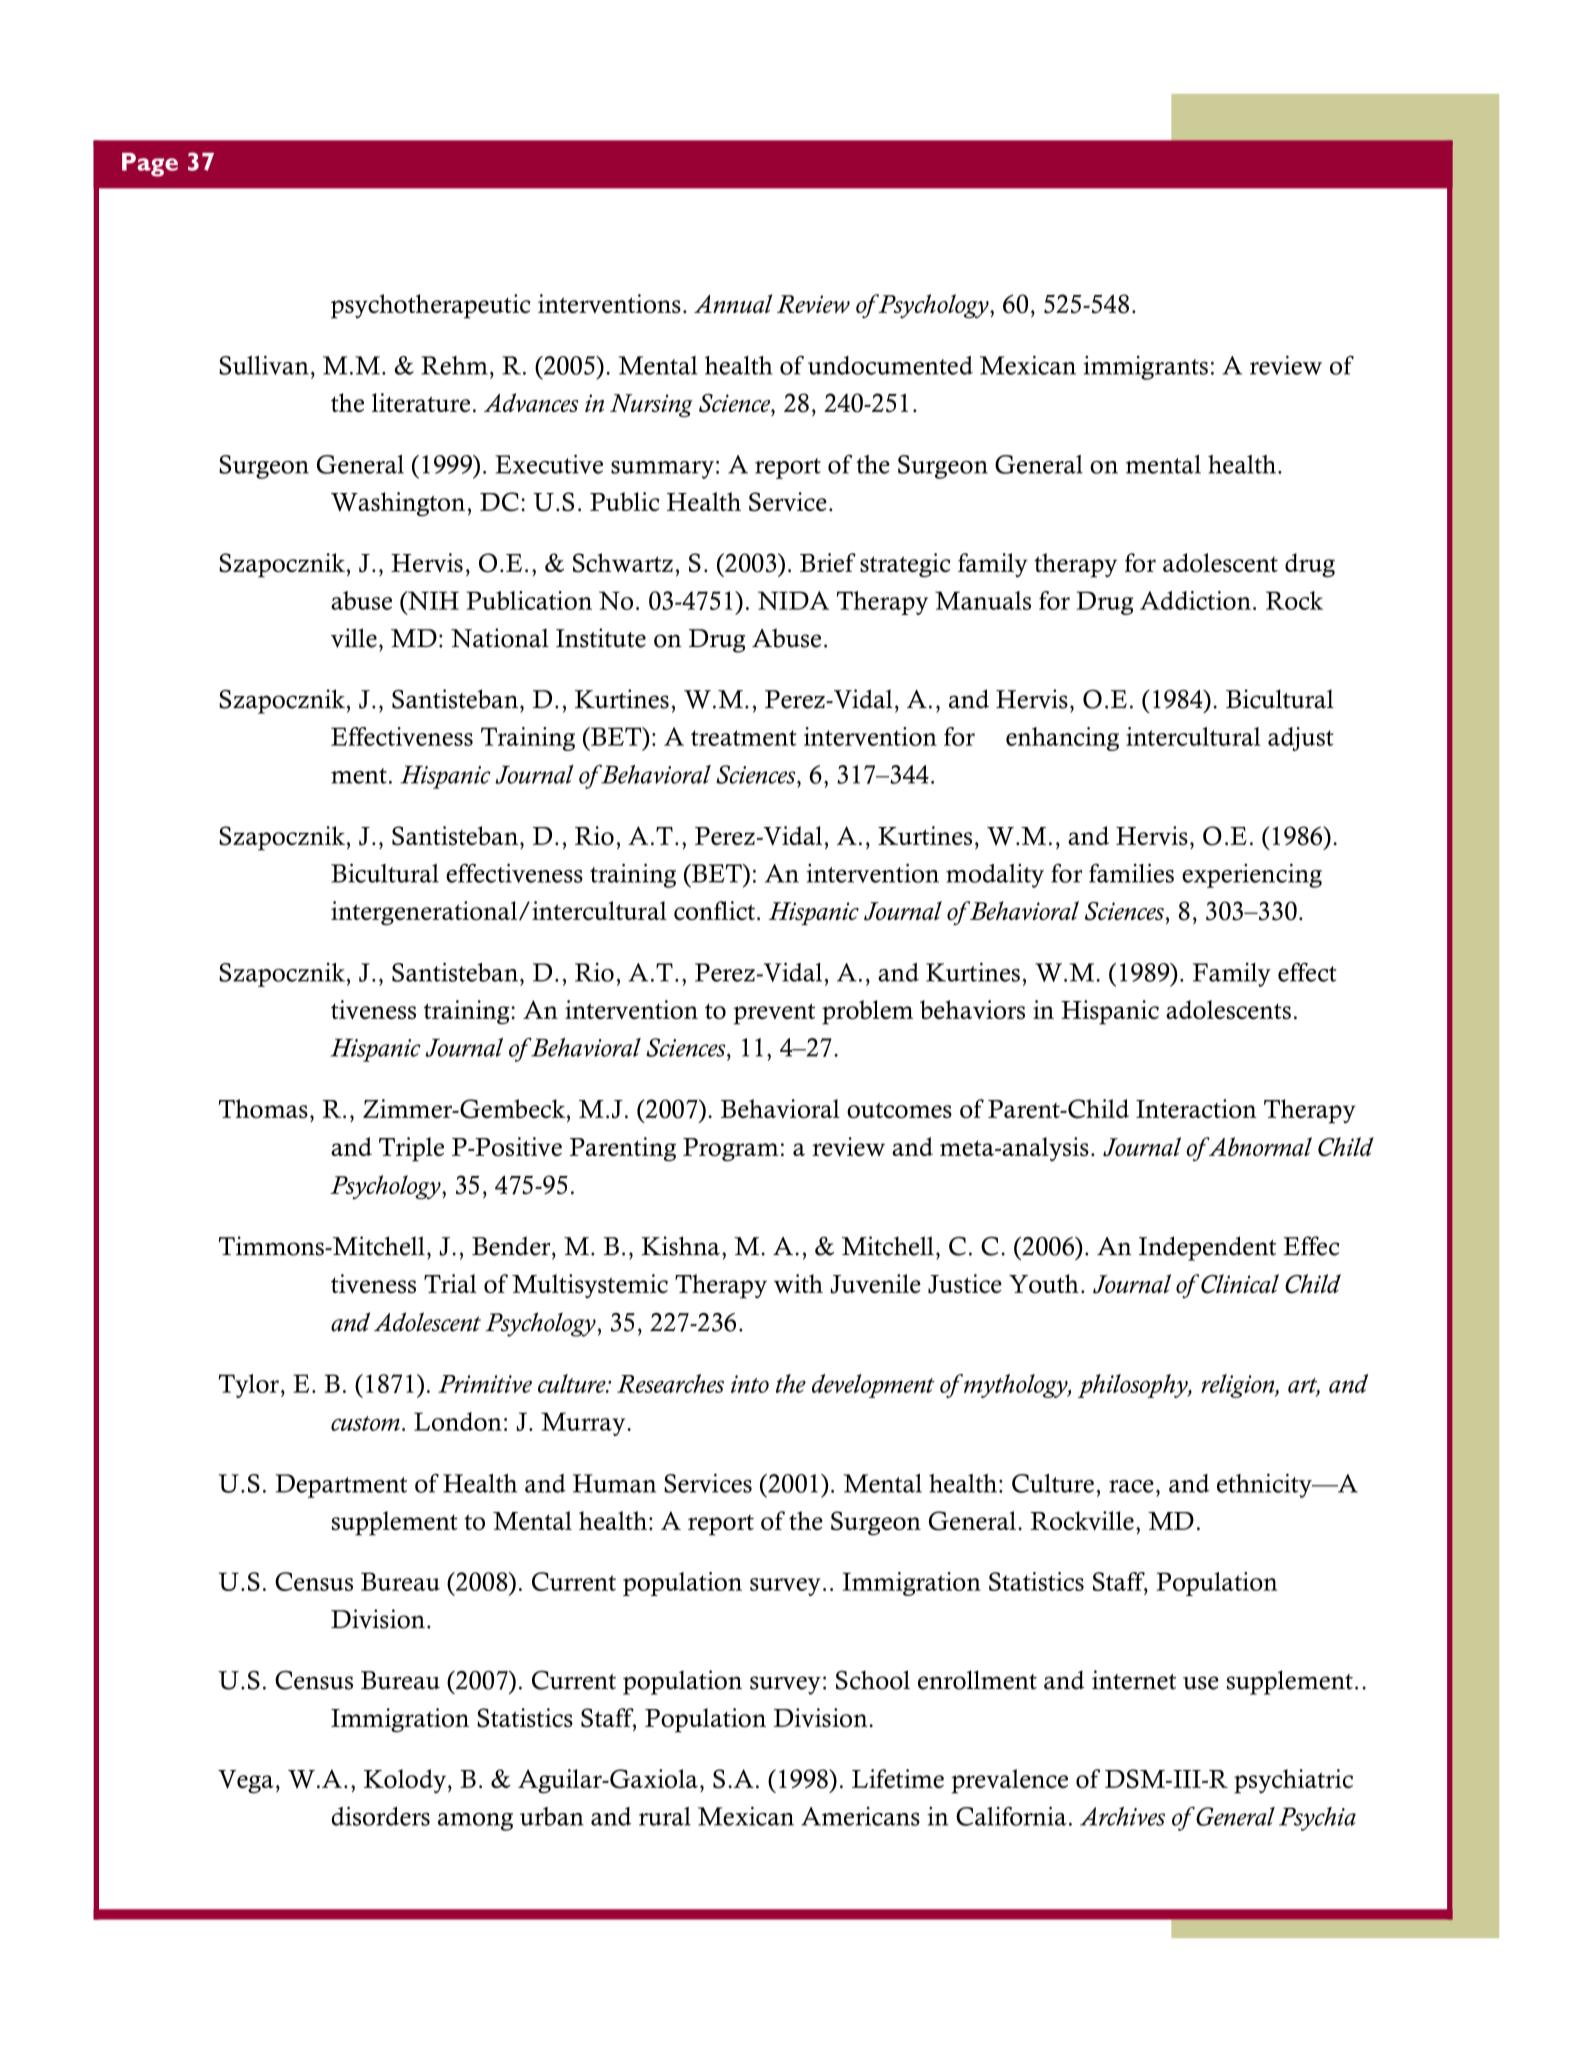  What do you see at coordinates (450, 1283) in the page?
I see `Trial` at bounding box center [450, 1283].
